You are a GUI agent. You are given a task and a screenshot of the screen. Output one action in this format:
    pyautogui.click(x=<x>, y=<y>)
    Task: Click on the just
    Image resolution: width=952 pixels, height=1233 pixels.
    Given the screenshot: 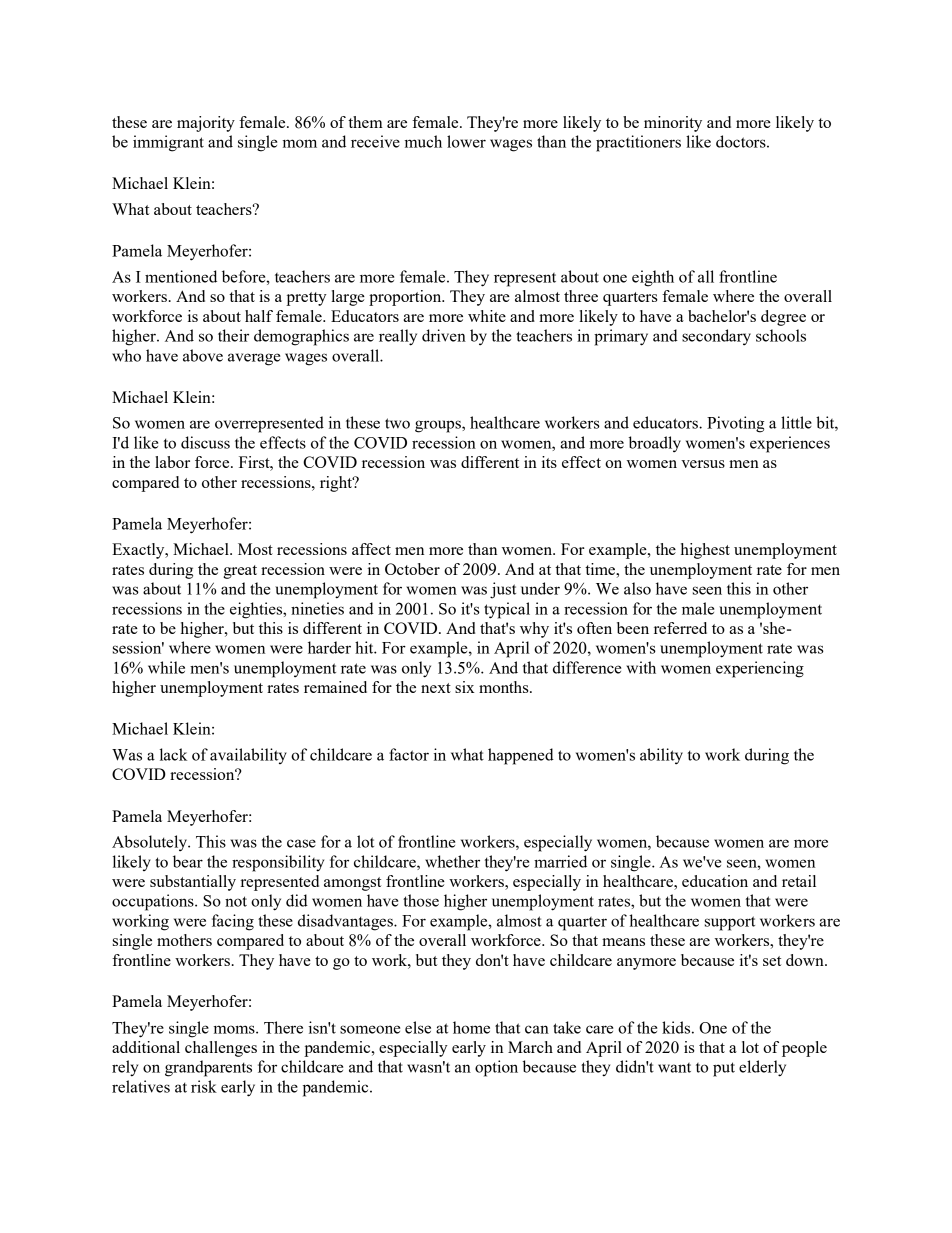 What is the action you would take?
    pyautogui.click(x=503, y=590)
